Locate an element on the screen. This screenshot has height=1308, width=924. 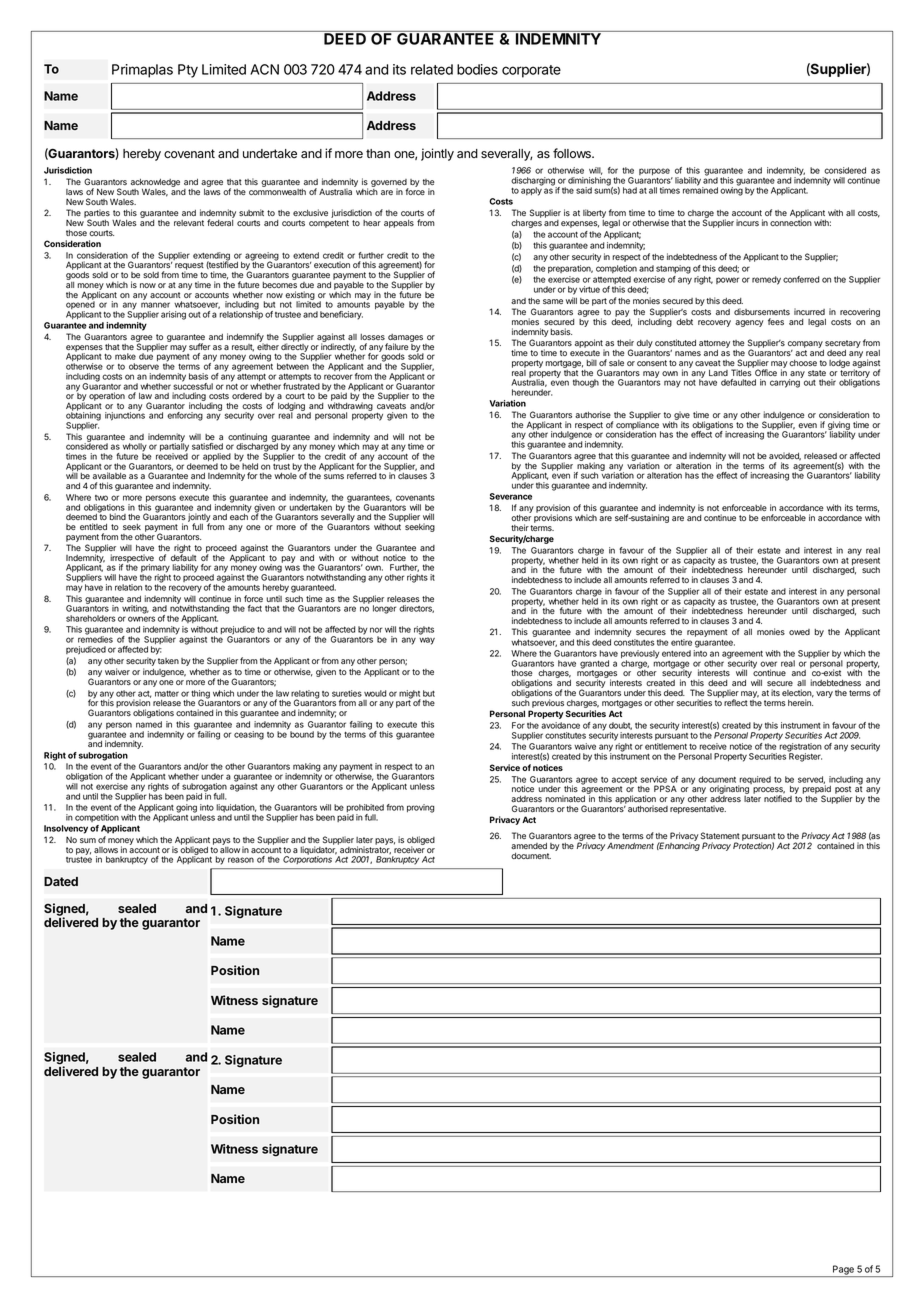
Pty is located at coordinates (188, 71).
